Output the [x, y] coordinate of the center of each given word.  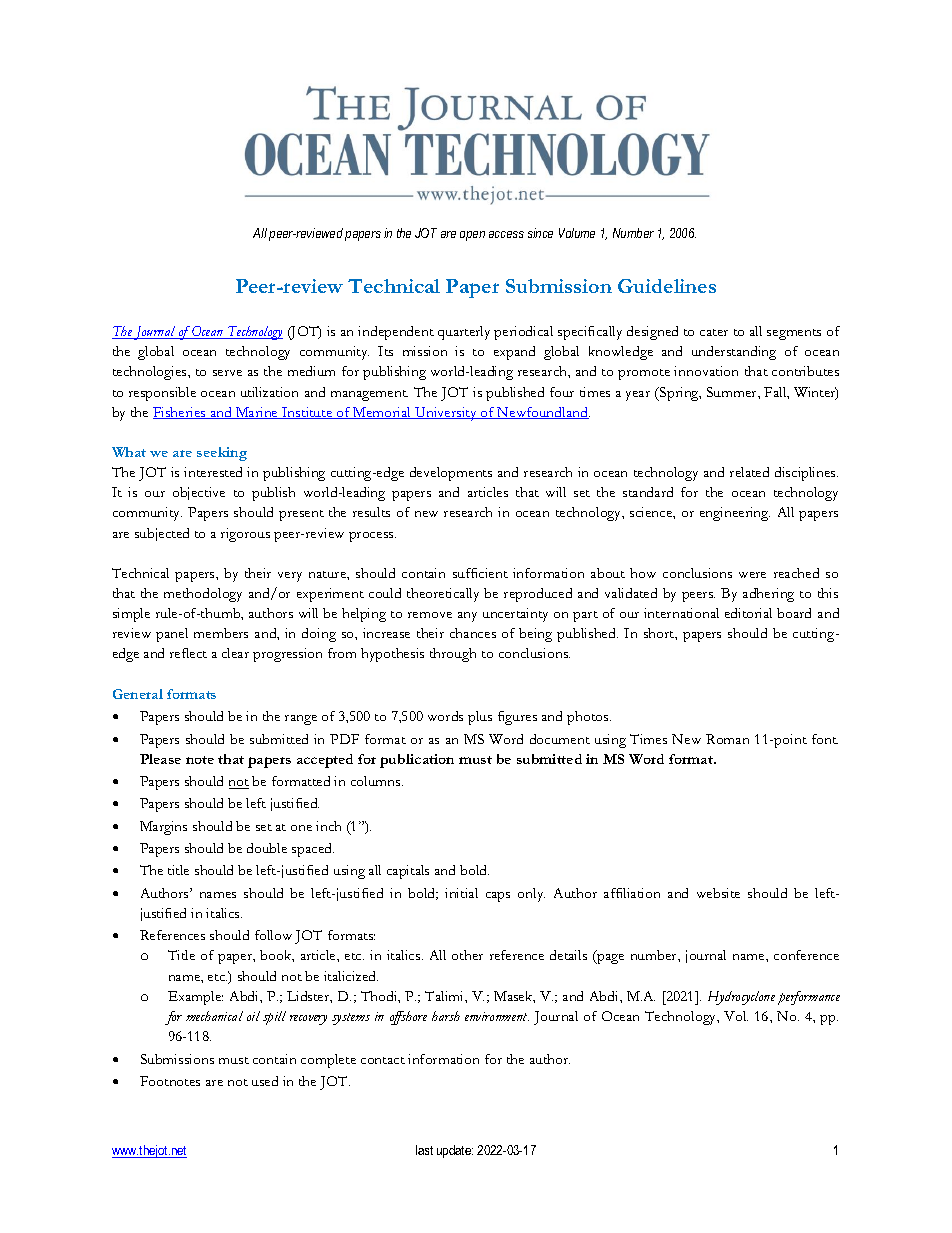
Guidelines [667, 286]
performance [809, 998]
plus [480, 718]
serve [227, 373]
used [265, 1081]
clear [235, 653]
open [472, 236]
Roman [727, 739]
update [455, 1151]
